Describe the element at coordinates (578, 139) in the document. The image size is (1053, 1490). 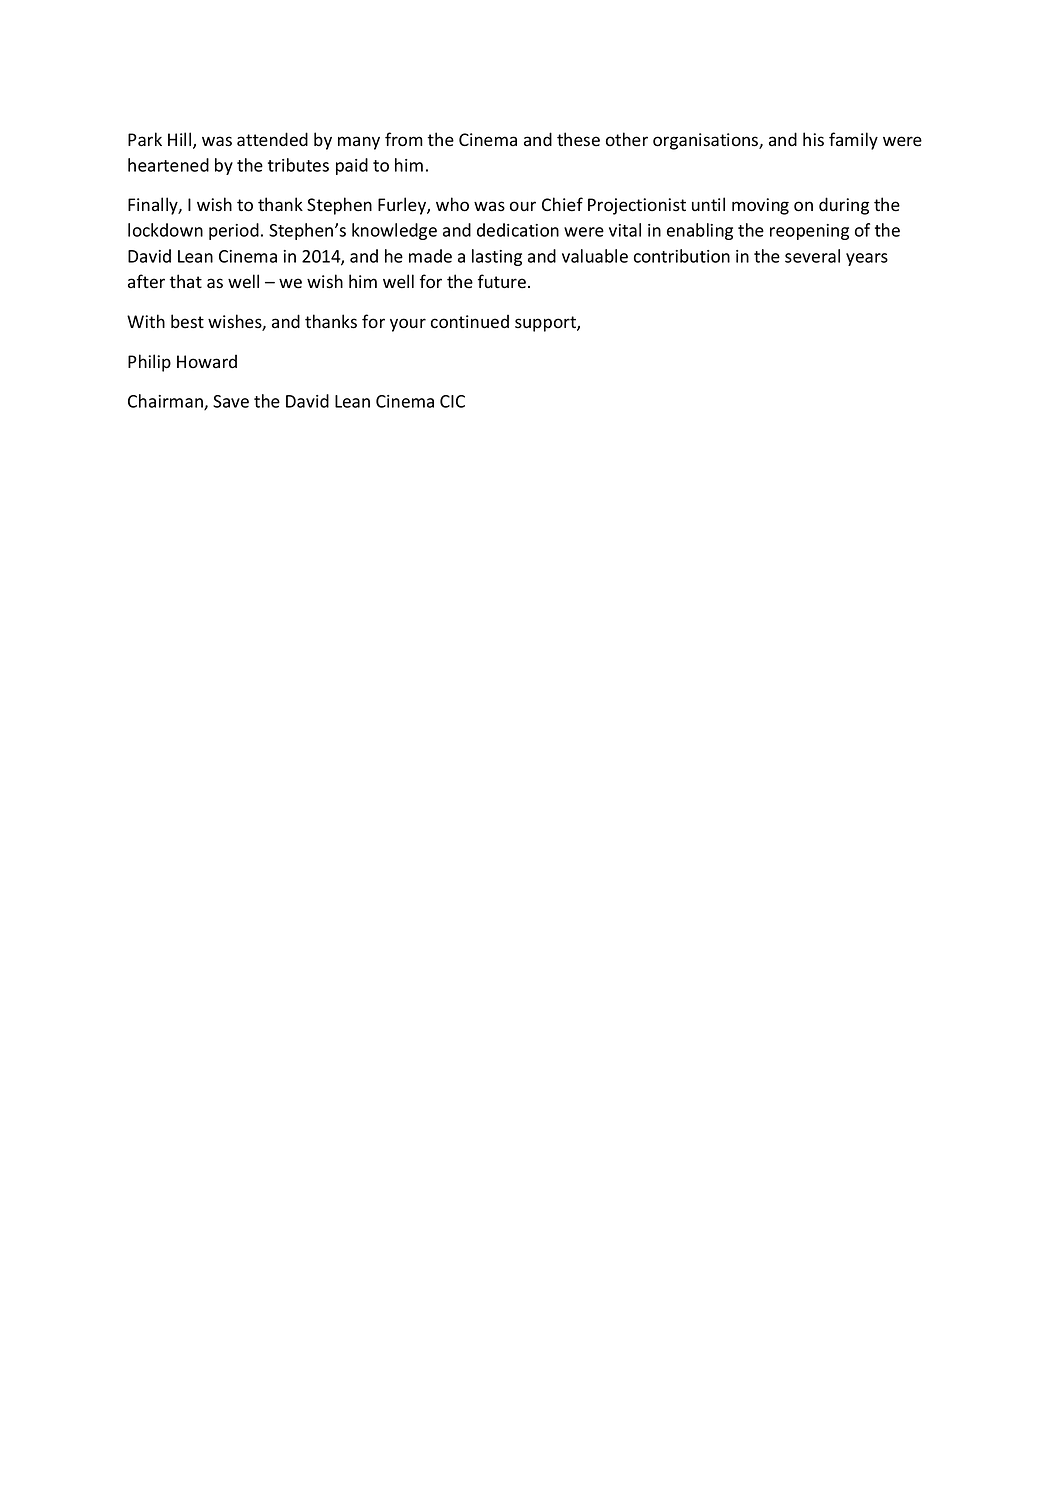
I see `these` at that location.
